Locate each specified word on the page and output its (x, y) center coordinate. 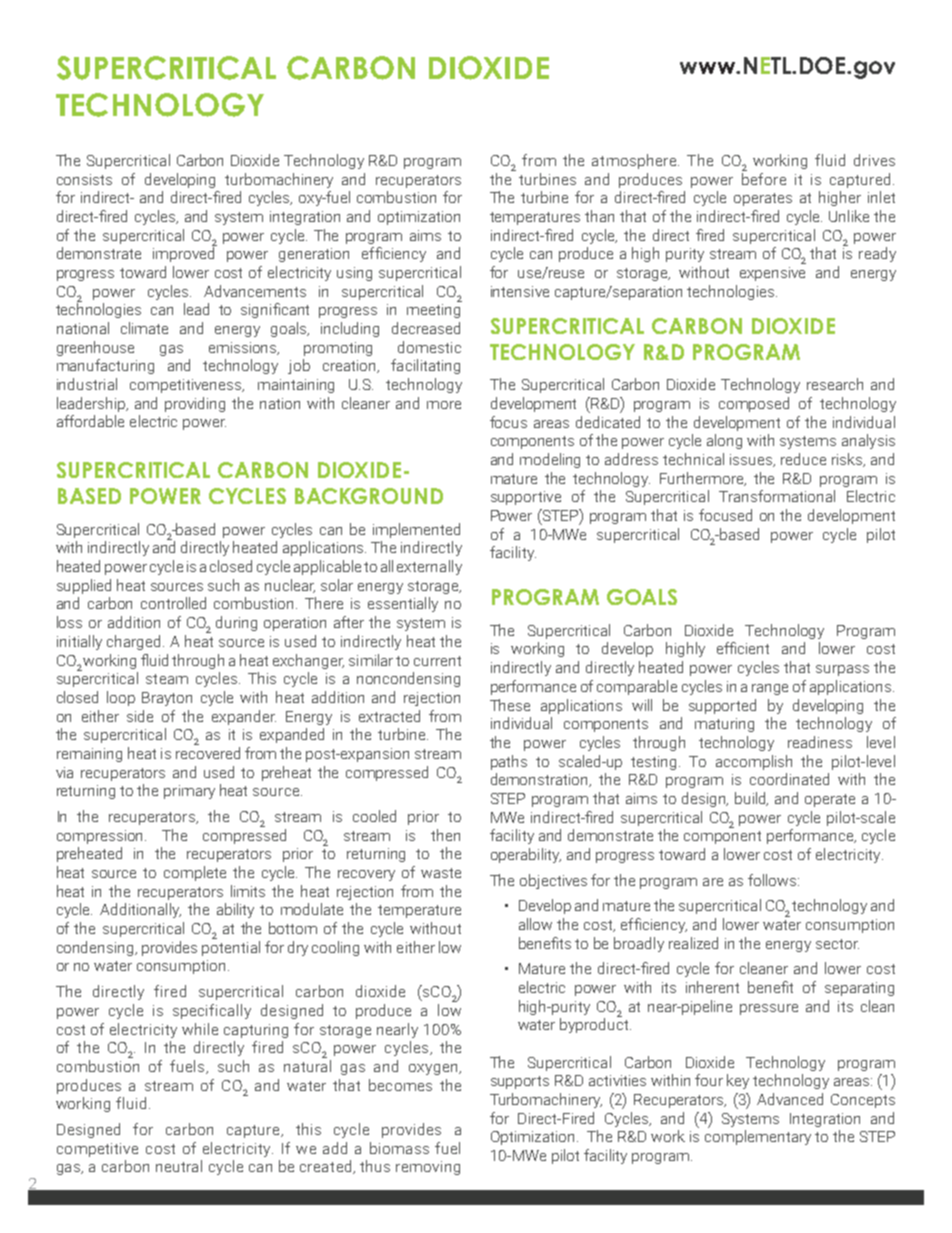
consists (84, 179)
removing (428, 1168)
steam (167, 679)
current (437, 661)
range (770, 689)
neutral (179, 1166)
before (764, 177)
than (599, 216)
